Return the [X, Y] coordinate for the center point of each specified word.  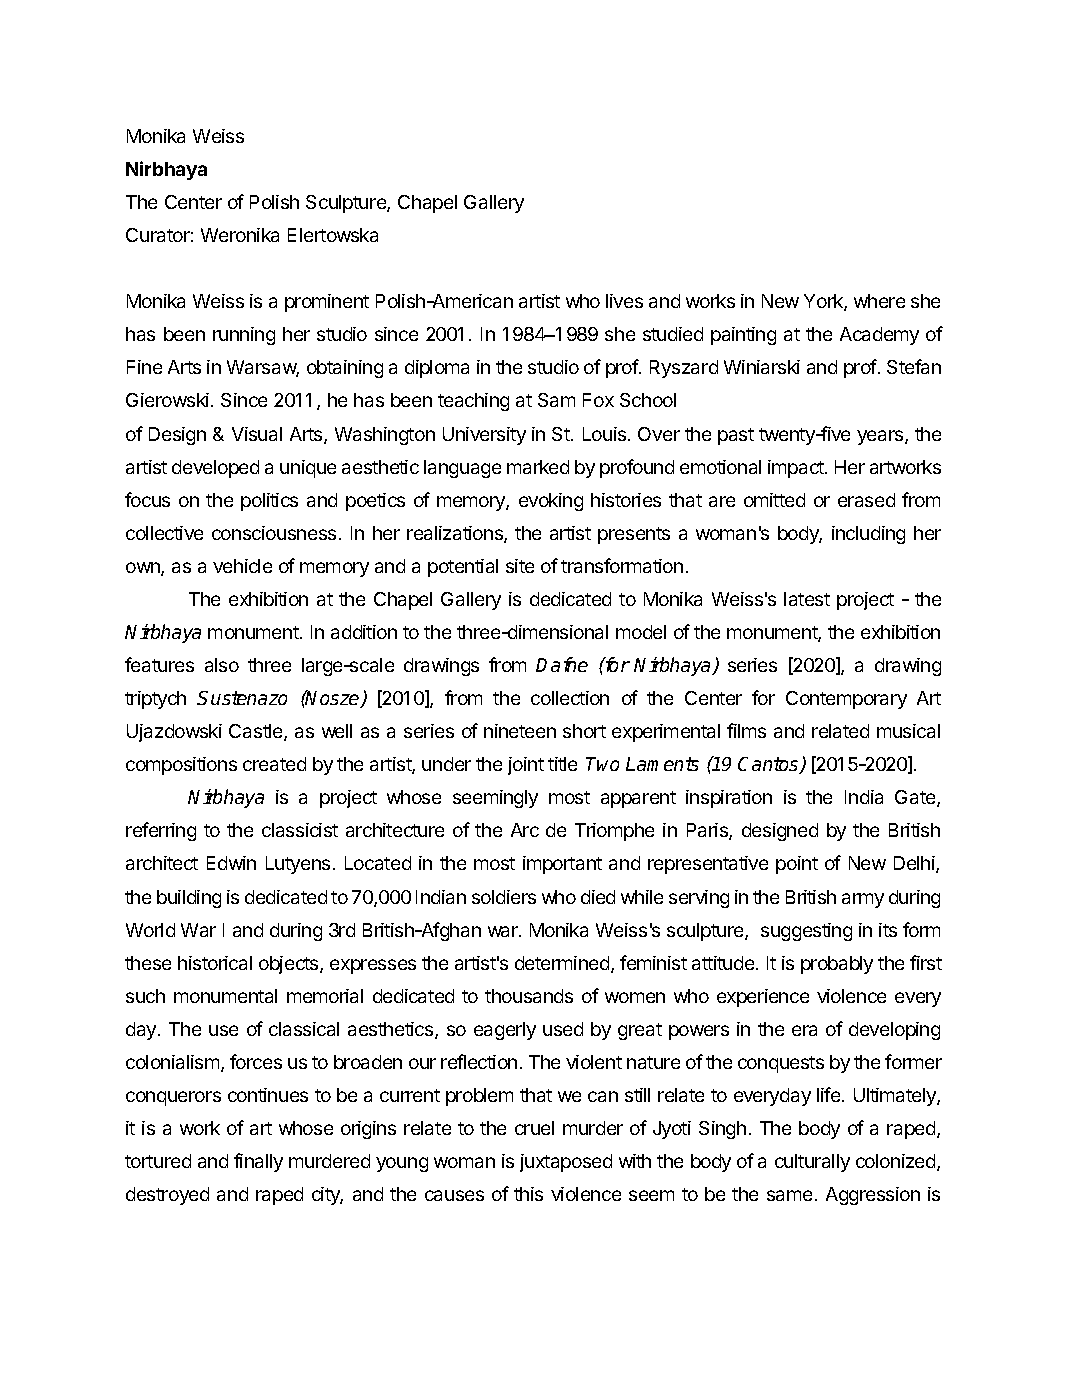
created [274, 764]
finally [258, 1162]
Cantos [769, 765]
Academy [879, 336]
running [244, 336]
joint [526, 766]
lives [624, 301]
